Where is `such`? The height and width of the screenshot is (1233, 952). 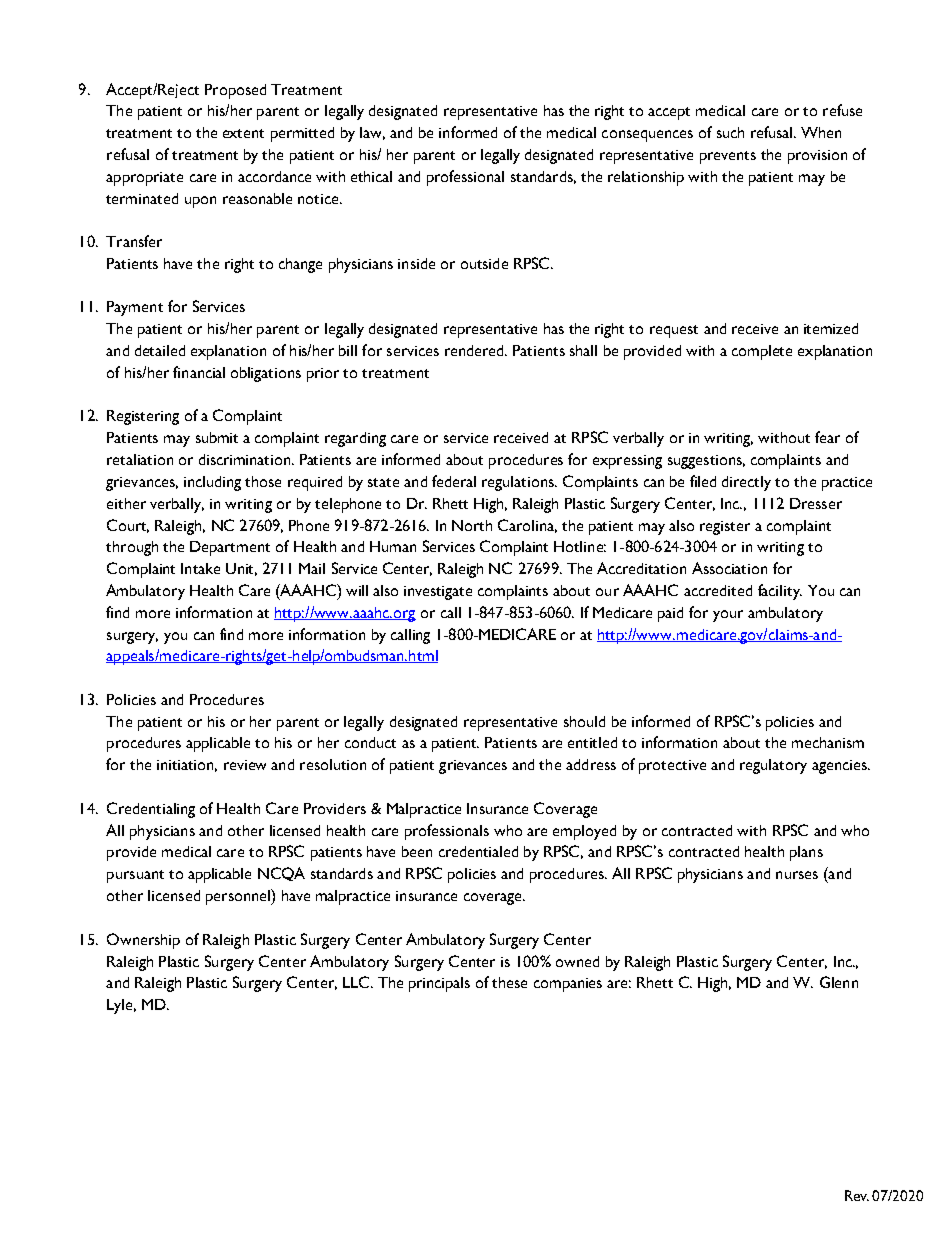
such is located at coordinates (730, 132).
